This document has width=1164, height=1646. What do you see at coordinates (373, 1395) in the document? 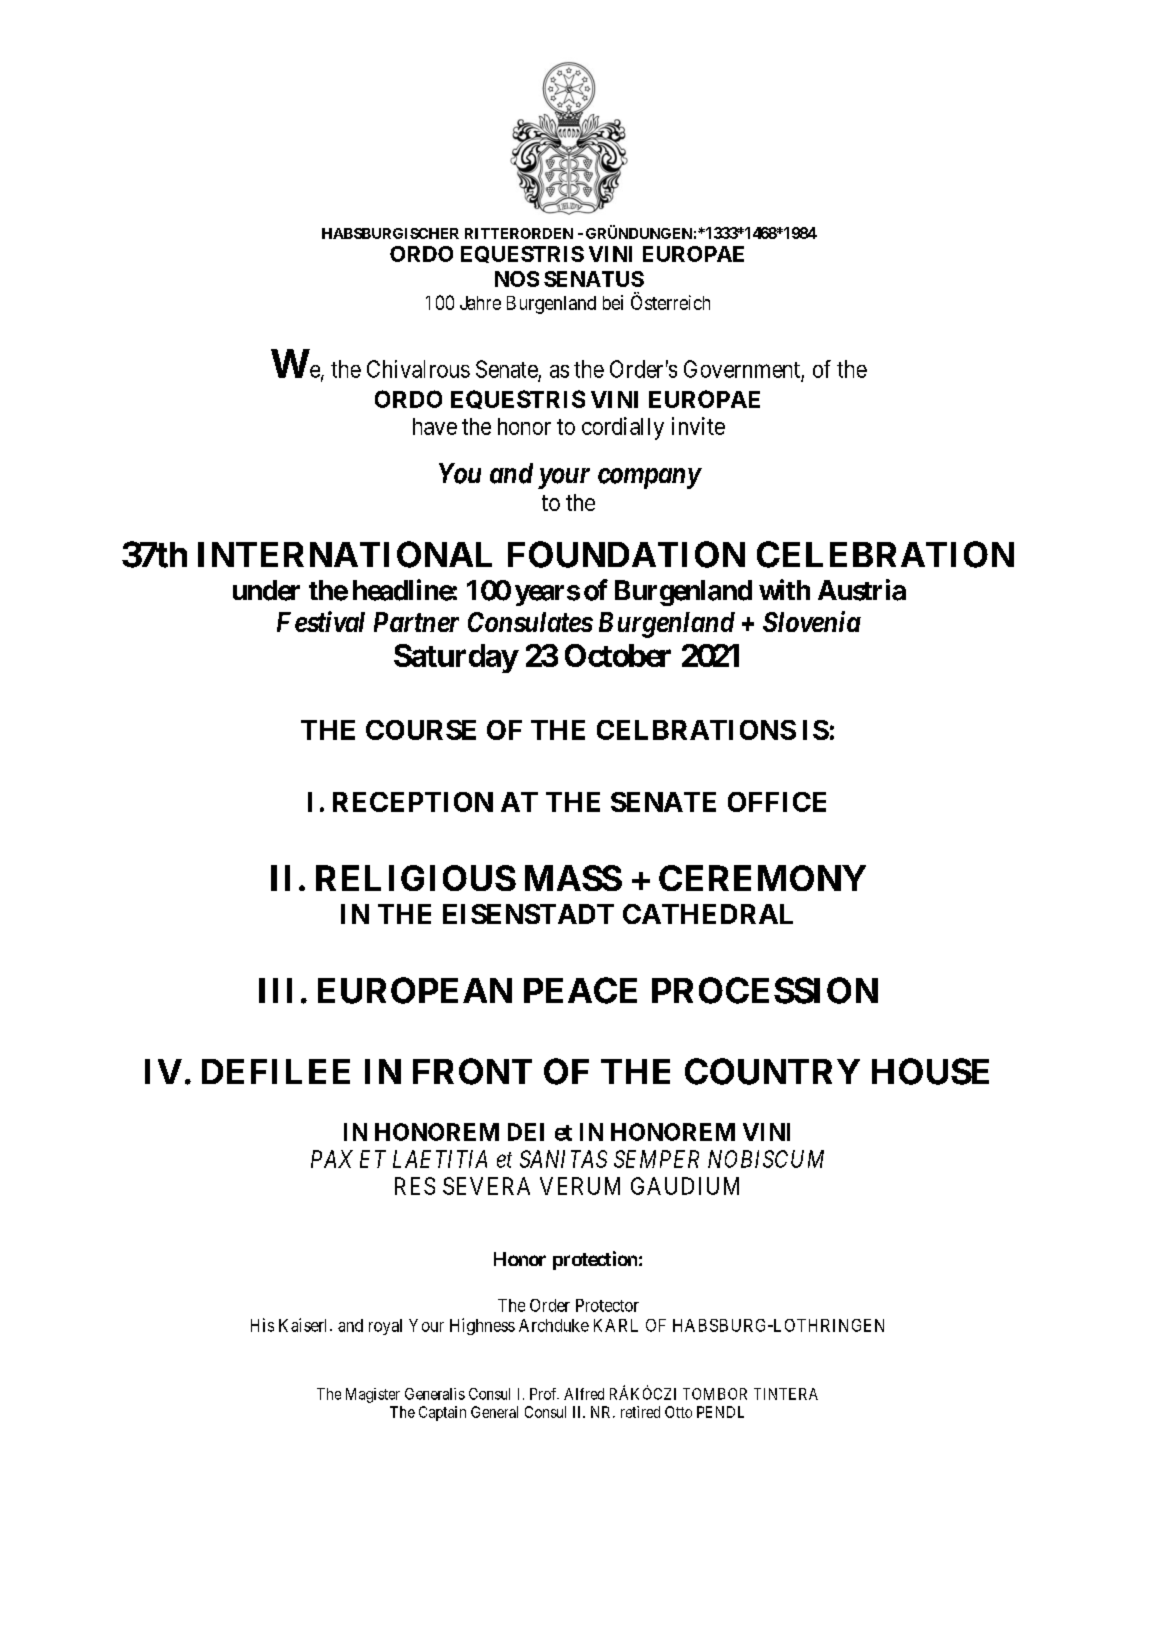
I see `Magister` at bounding box center [373, 1395].
